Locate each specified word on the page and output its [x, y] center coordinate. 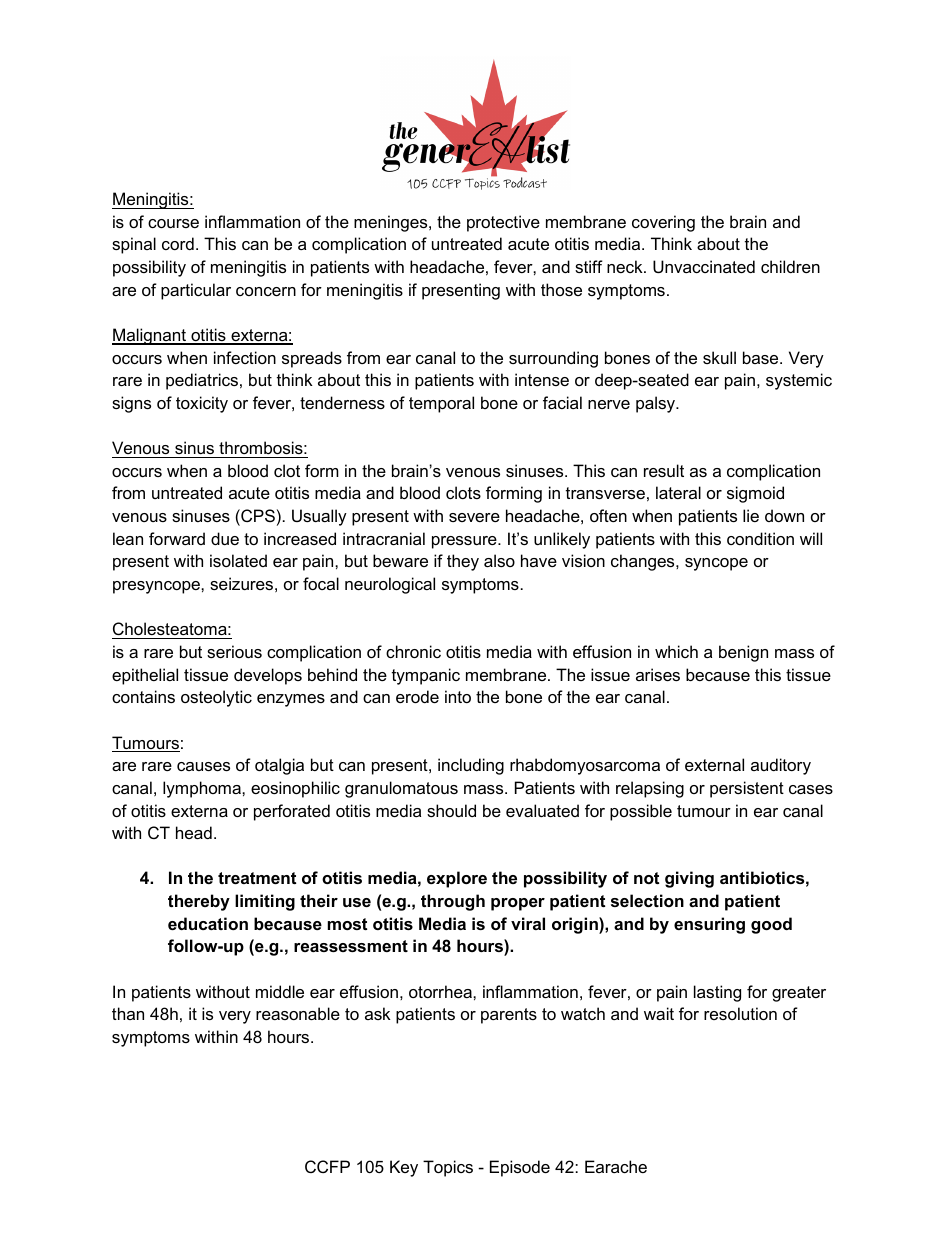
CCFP [327, 1166]
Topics [448, 1168]
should [451, 810]
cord [178, 243]
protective [503, 223]
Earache [616, 1166]
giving [689, 879]
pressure [465, 542]
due [225, 538]
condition [760, 538]
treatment [257, 878]
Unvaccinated [704, 266]
